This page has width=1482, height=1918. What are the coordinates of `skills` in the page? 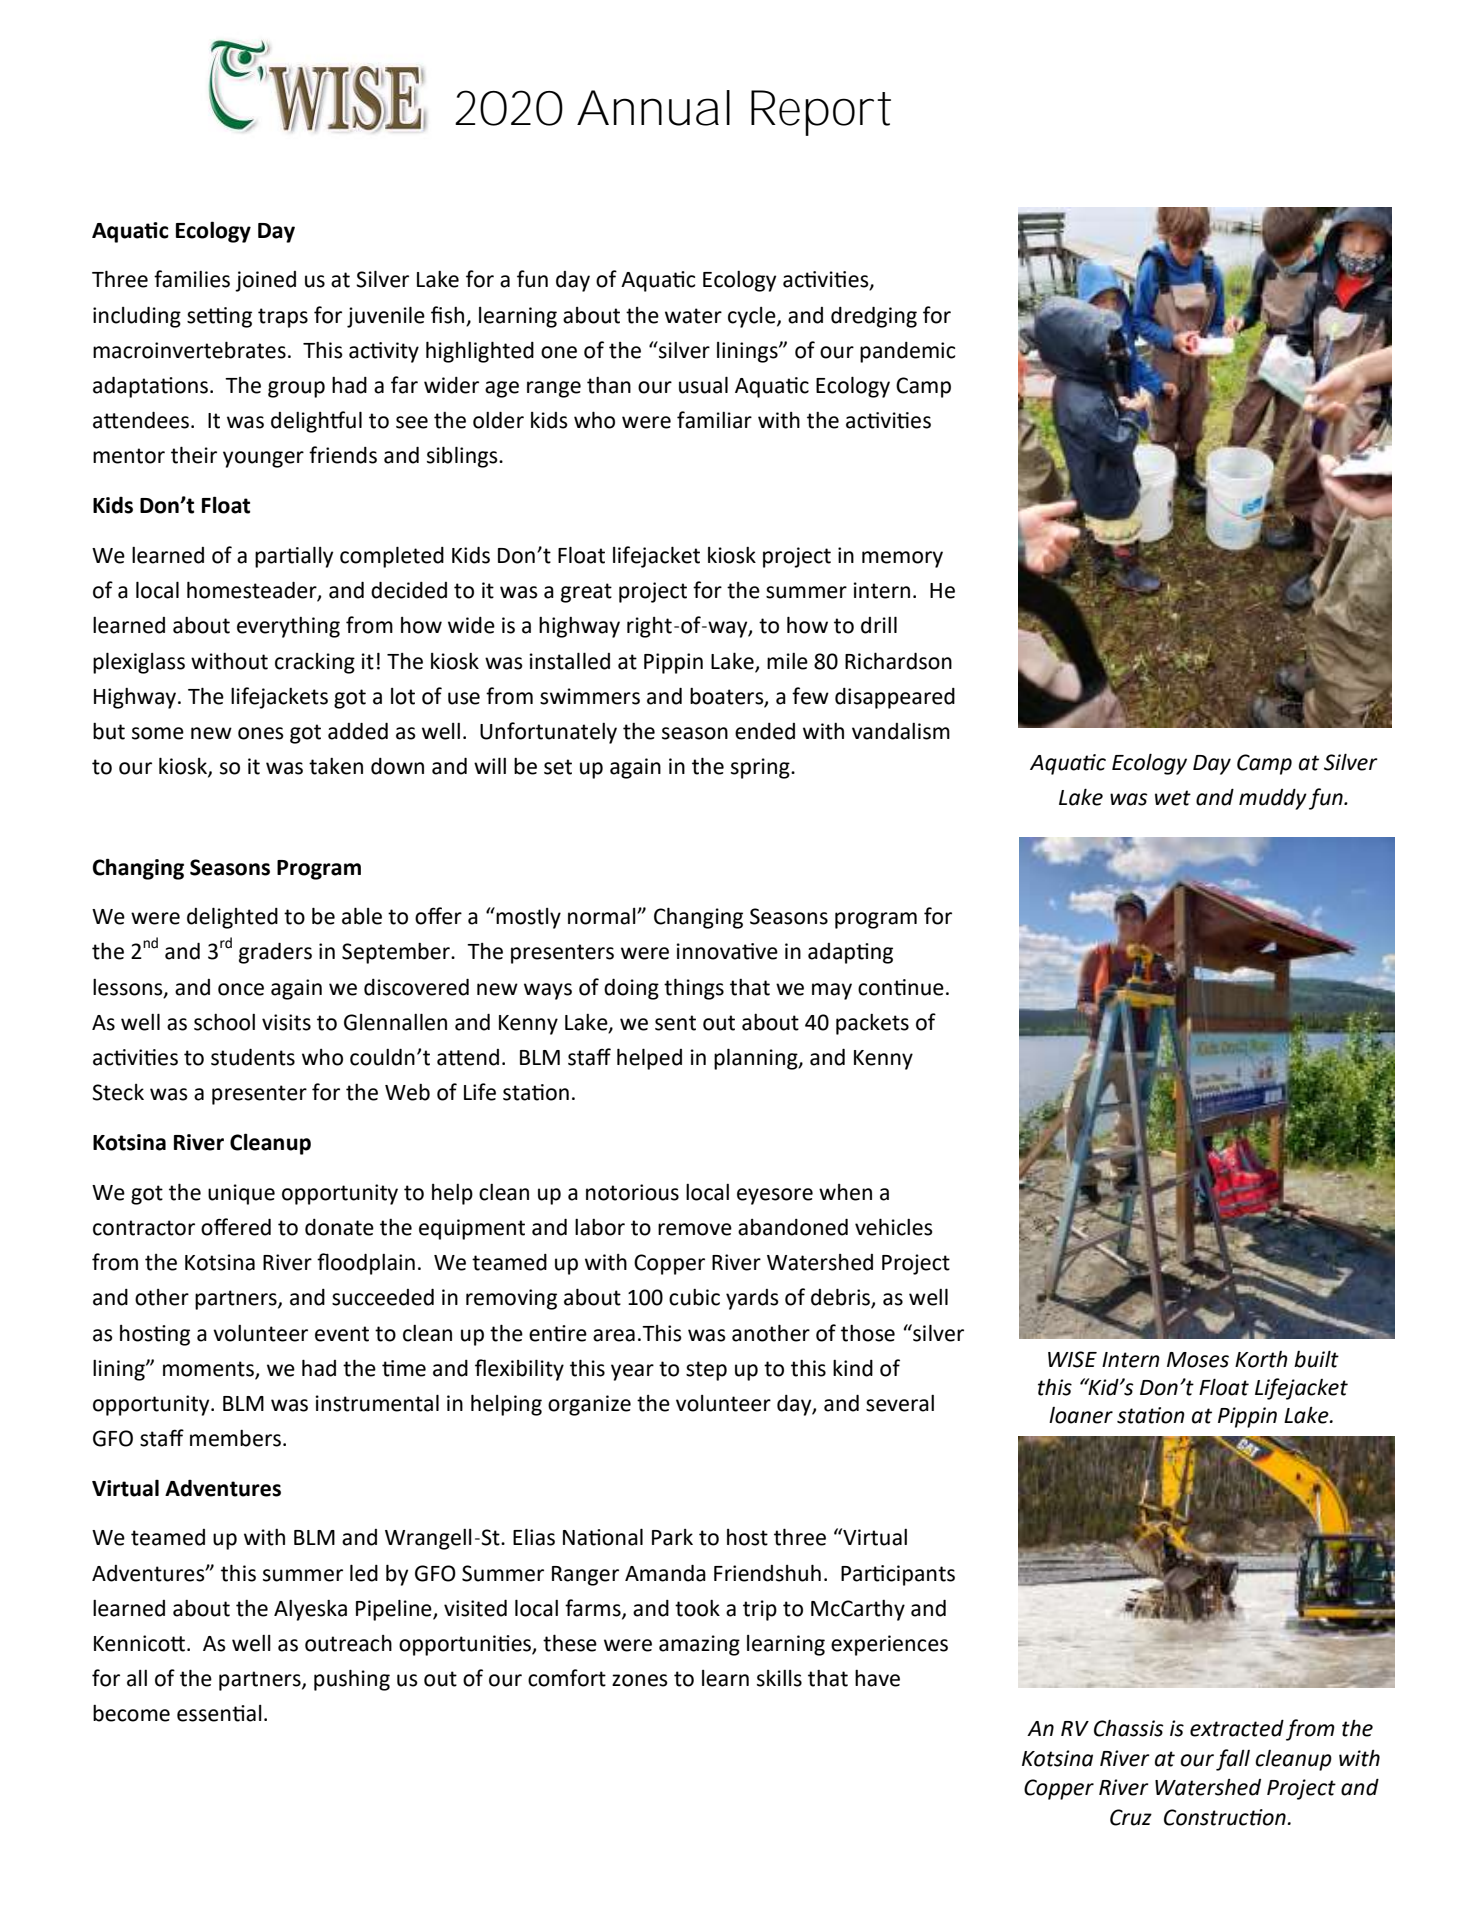 It's located at (779, 1678).
